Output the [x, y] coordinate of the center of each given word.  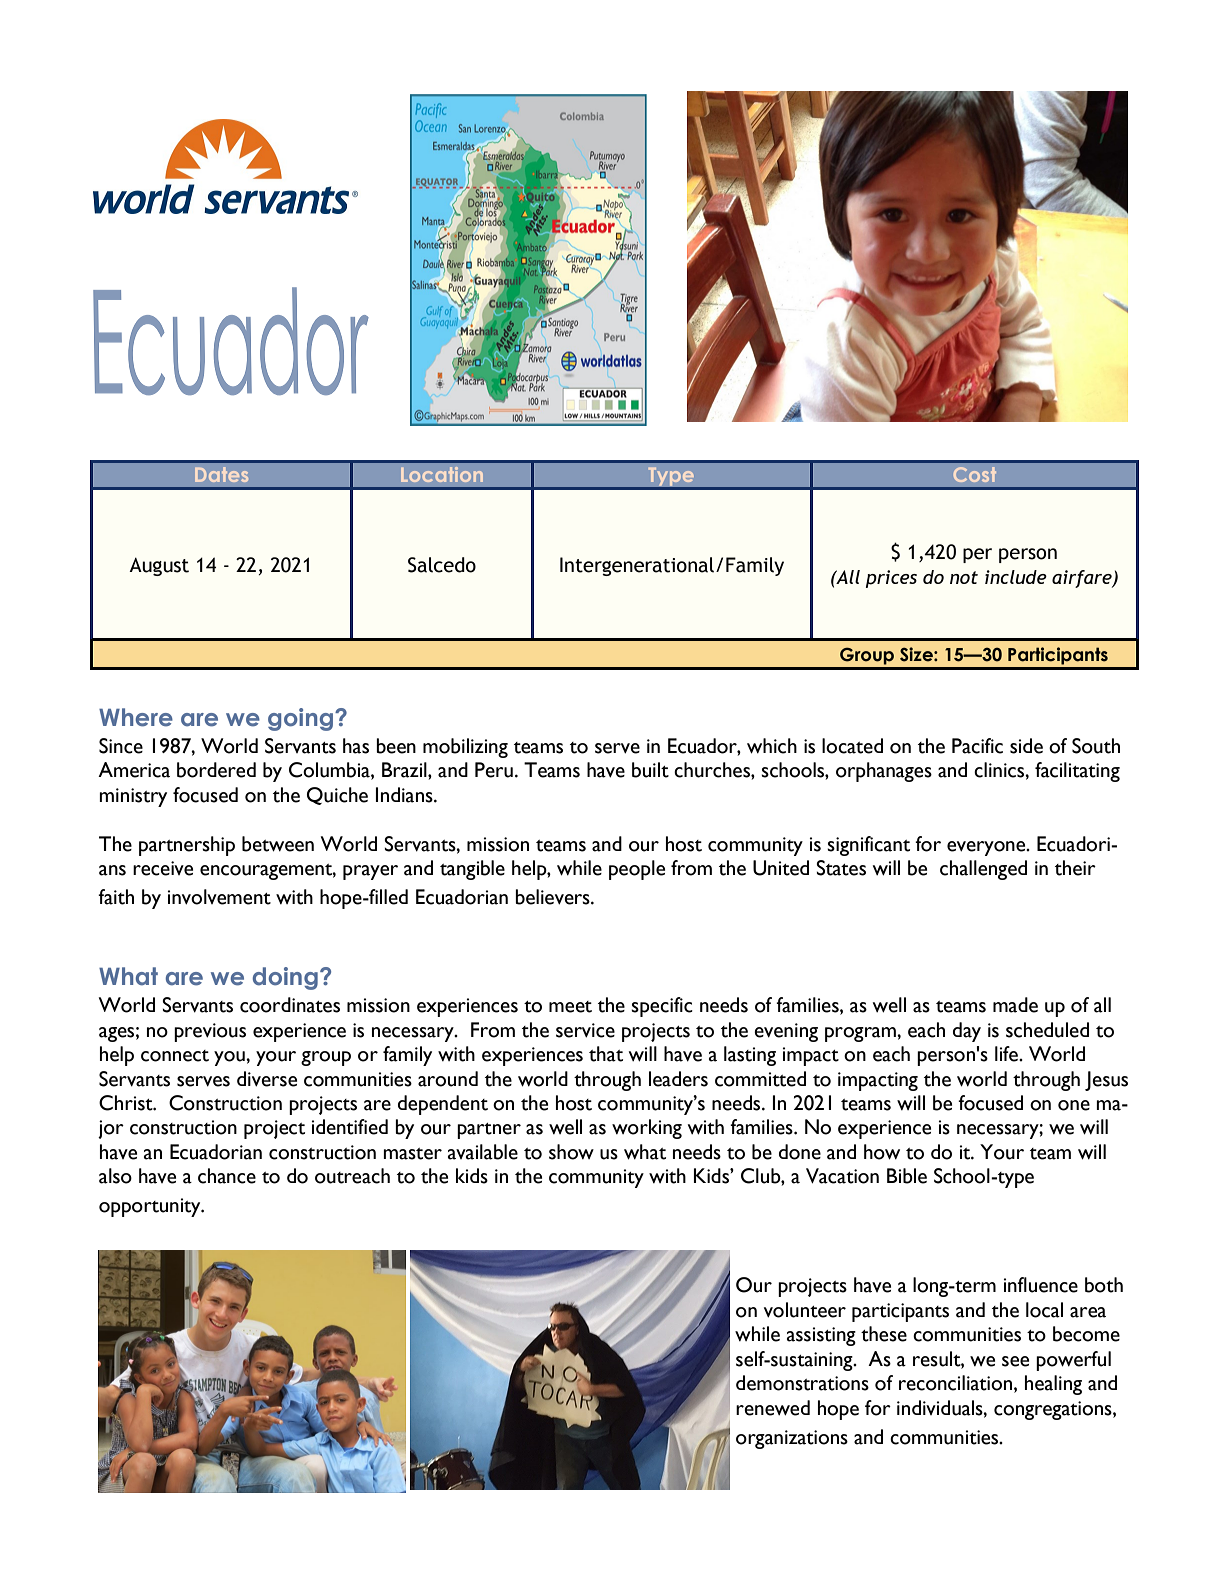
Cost [975, 474]
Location [442, 474]
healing [1053, 1385]
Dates [221, 474]
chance [227, 1176]
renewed [773, 1408]
